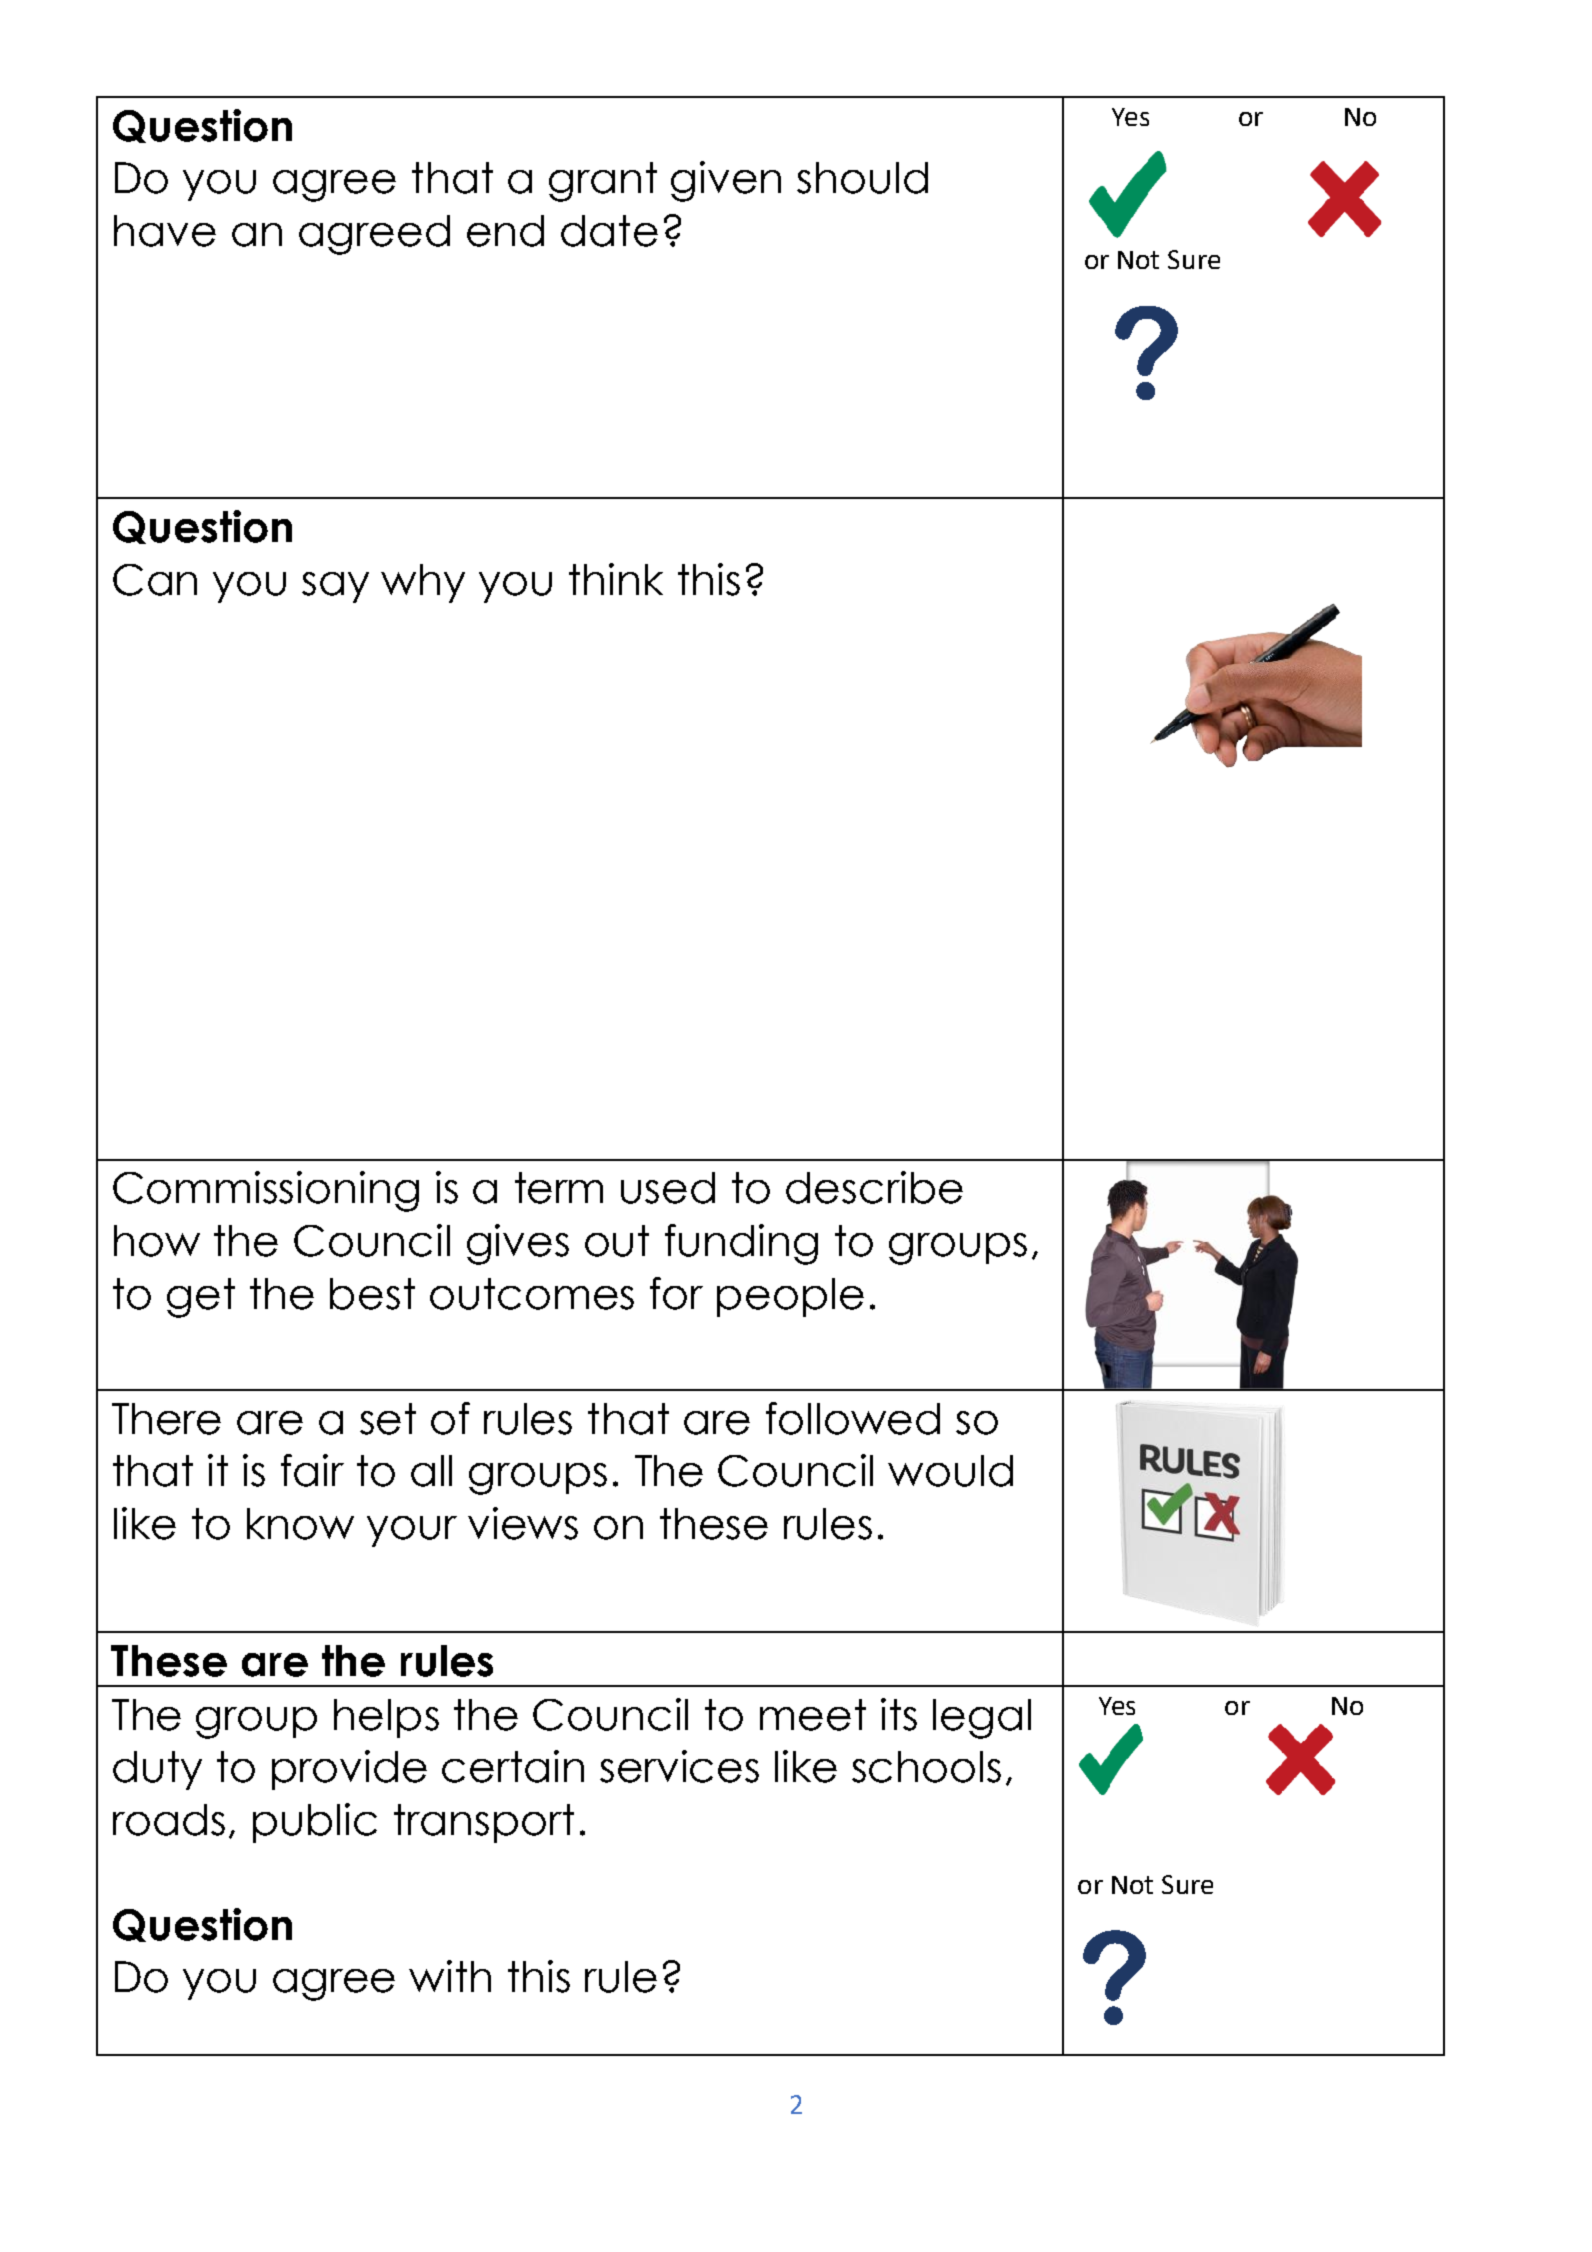 This screenshot has width=1592, height=2252. Describe the element at coordinates (300, 1524) in the screenshot. I see `know` at that location.
